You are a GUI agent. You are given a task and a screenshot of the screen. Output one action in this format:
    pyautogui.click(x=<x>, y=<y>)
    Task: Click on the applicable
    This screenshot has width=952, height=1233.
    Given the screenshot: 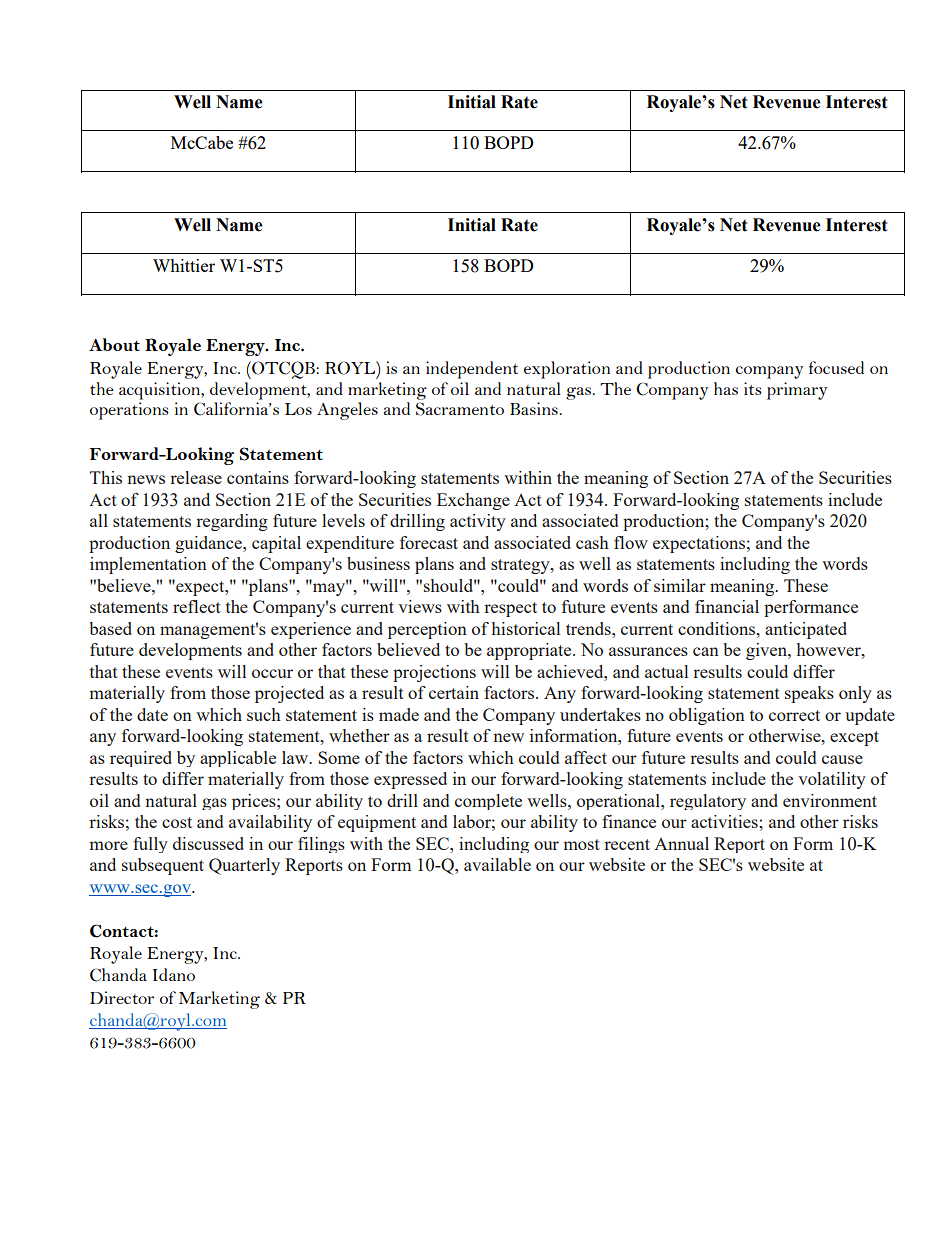 What is the action you would take?
    pyautogui.click(x=238, y=759)
